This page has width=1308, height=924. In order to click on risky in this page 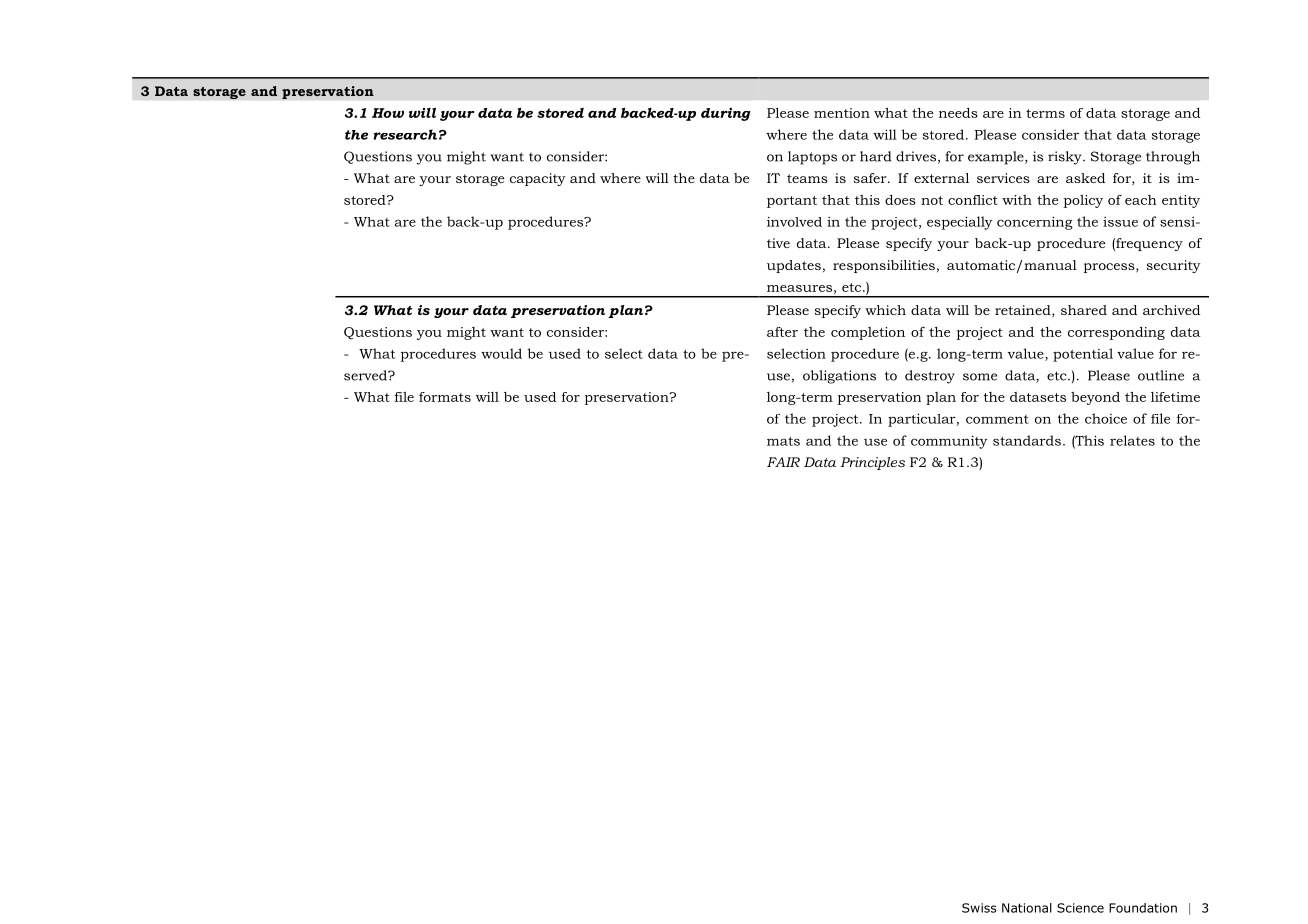, I will do `click(1066, 158)`.
